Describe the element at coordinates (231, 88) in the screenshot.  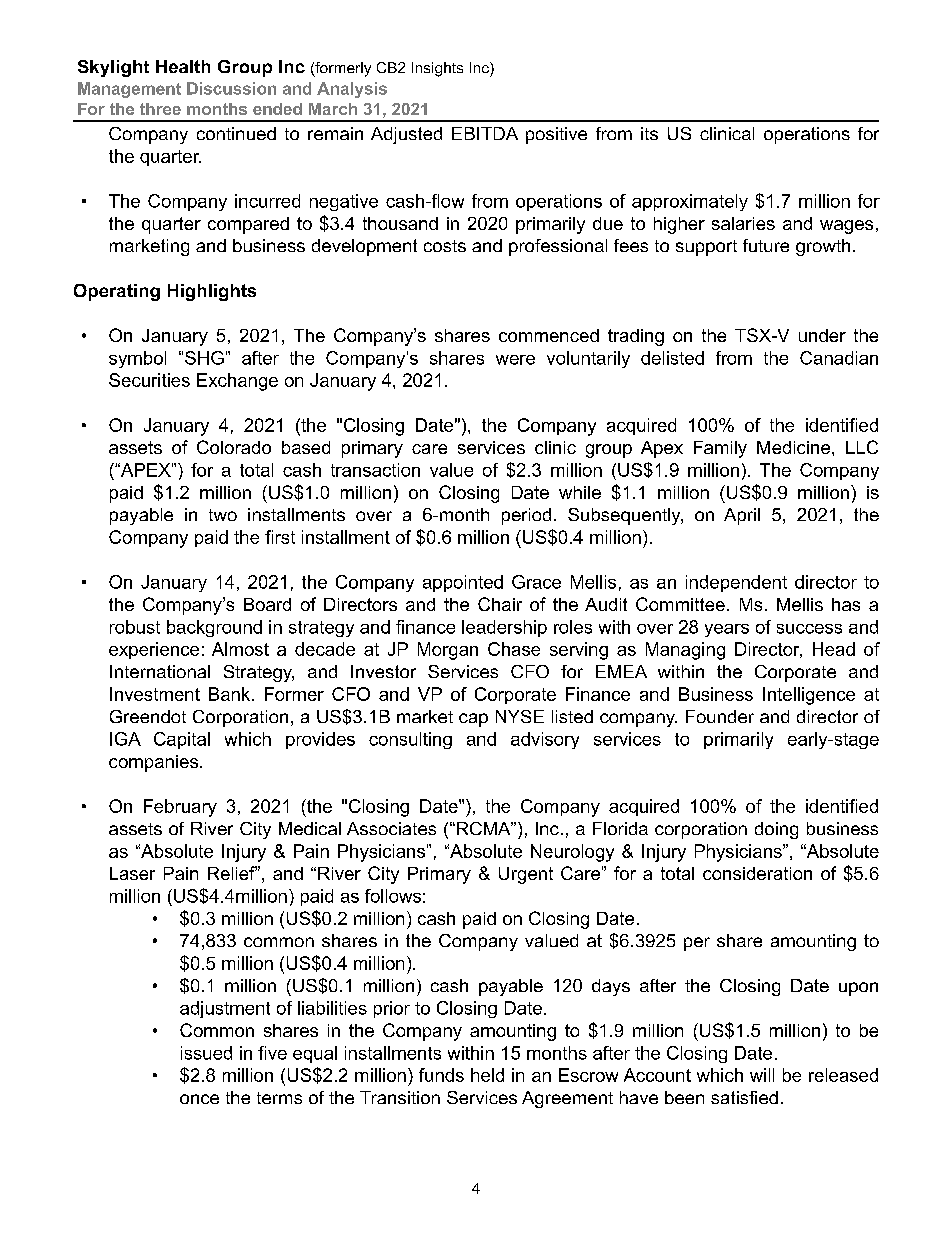
I see `Discussion` at that location.
